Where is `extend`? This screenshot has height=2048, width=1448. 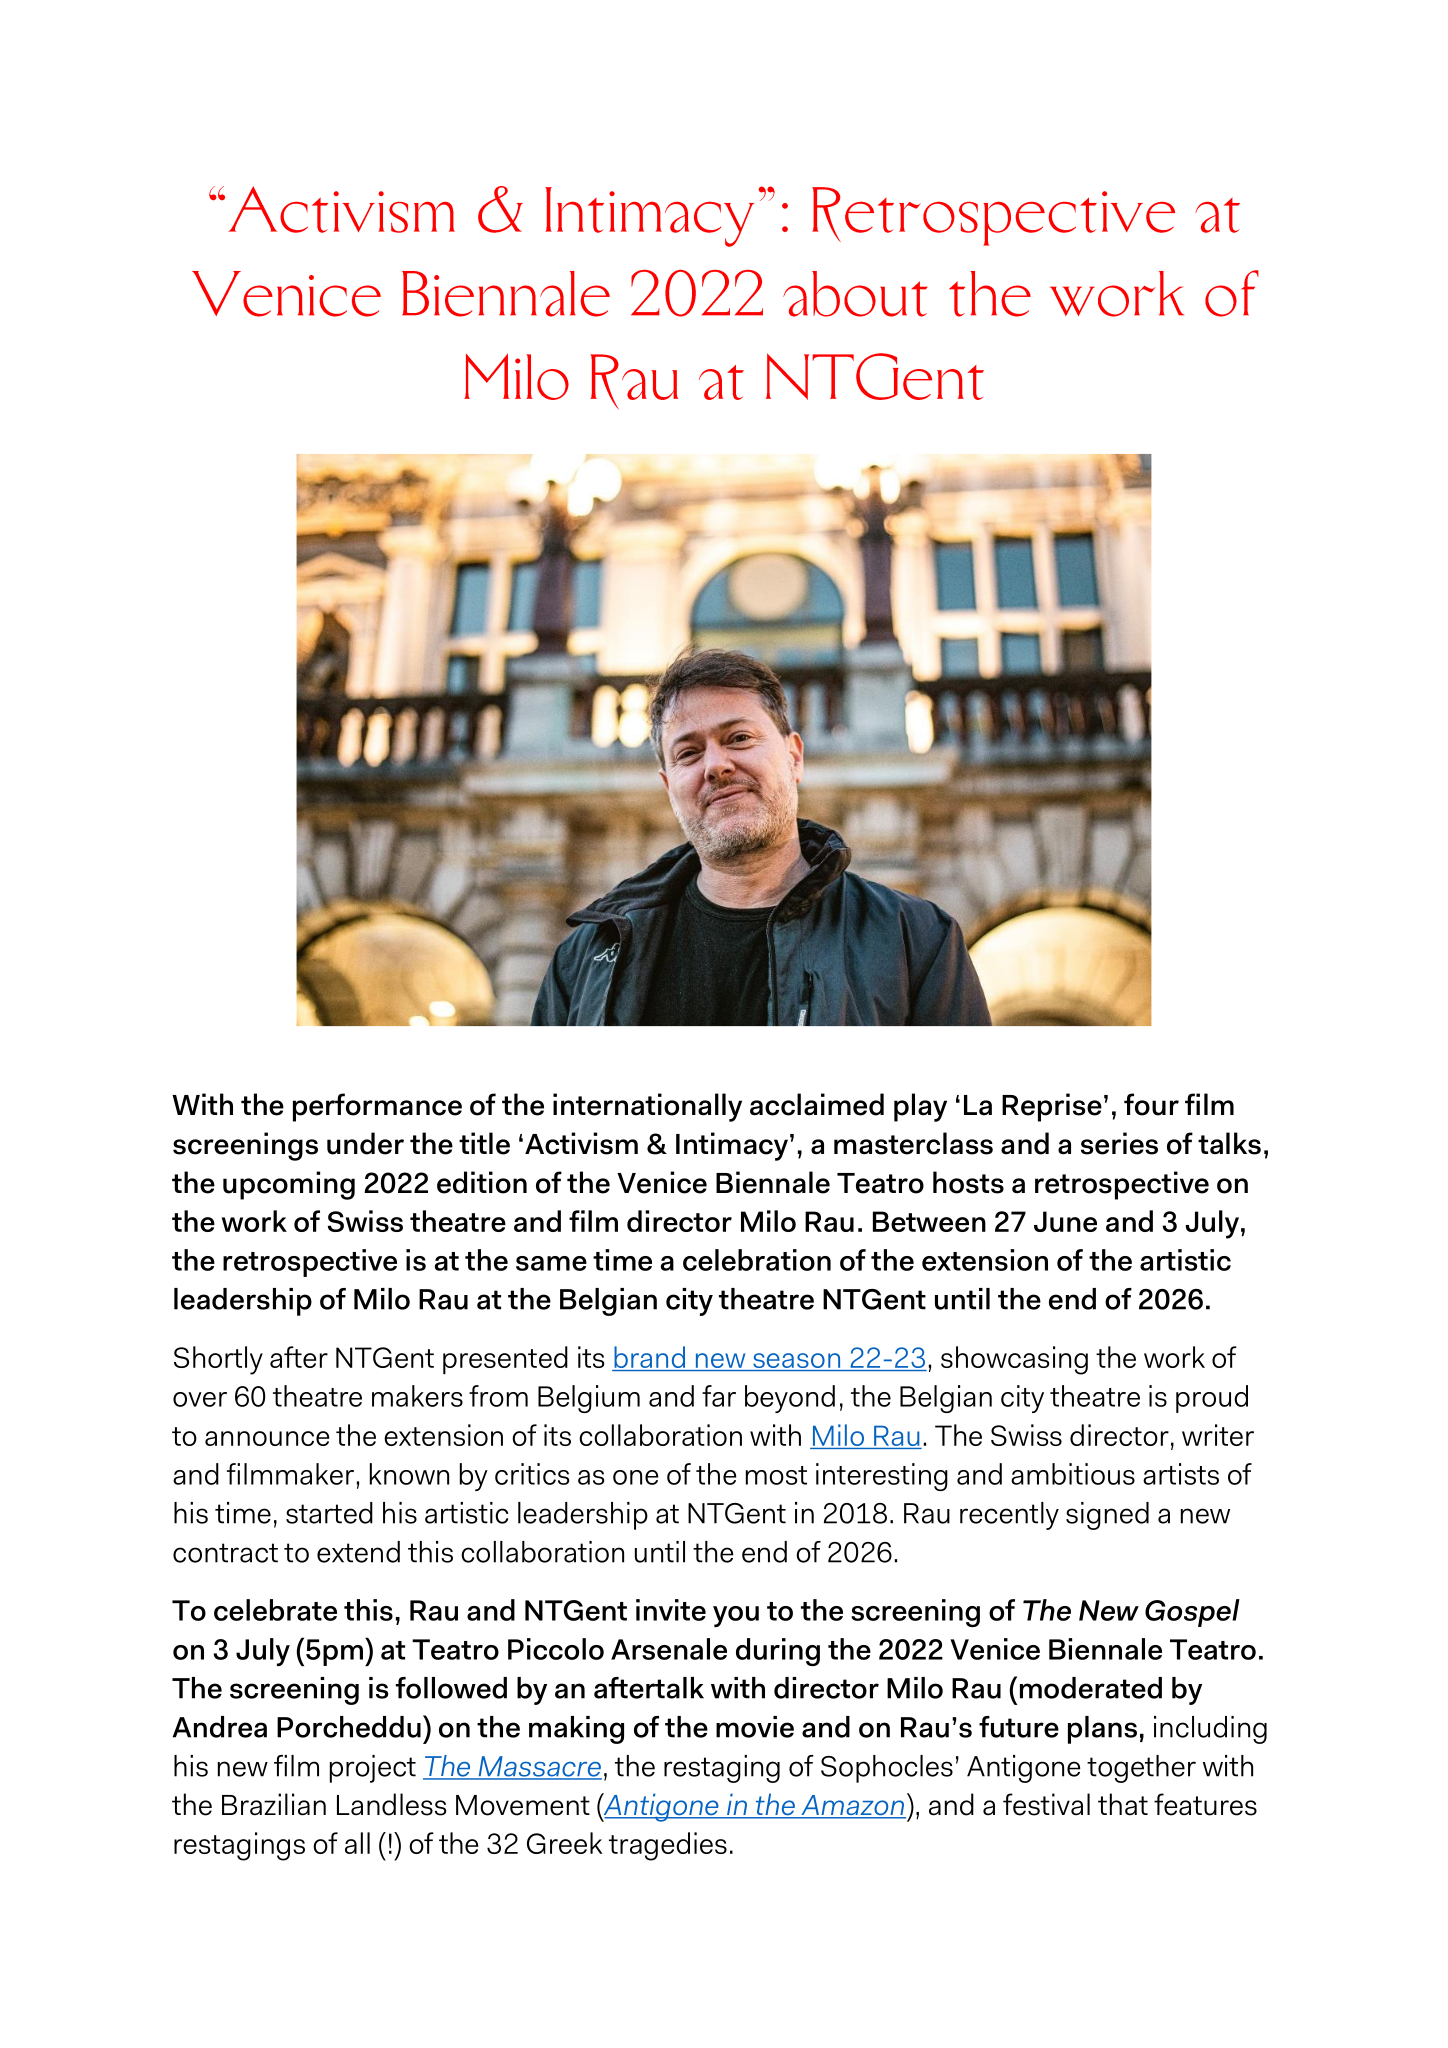
extend is located at coordinates (358, 1552).
